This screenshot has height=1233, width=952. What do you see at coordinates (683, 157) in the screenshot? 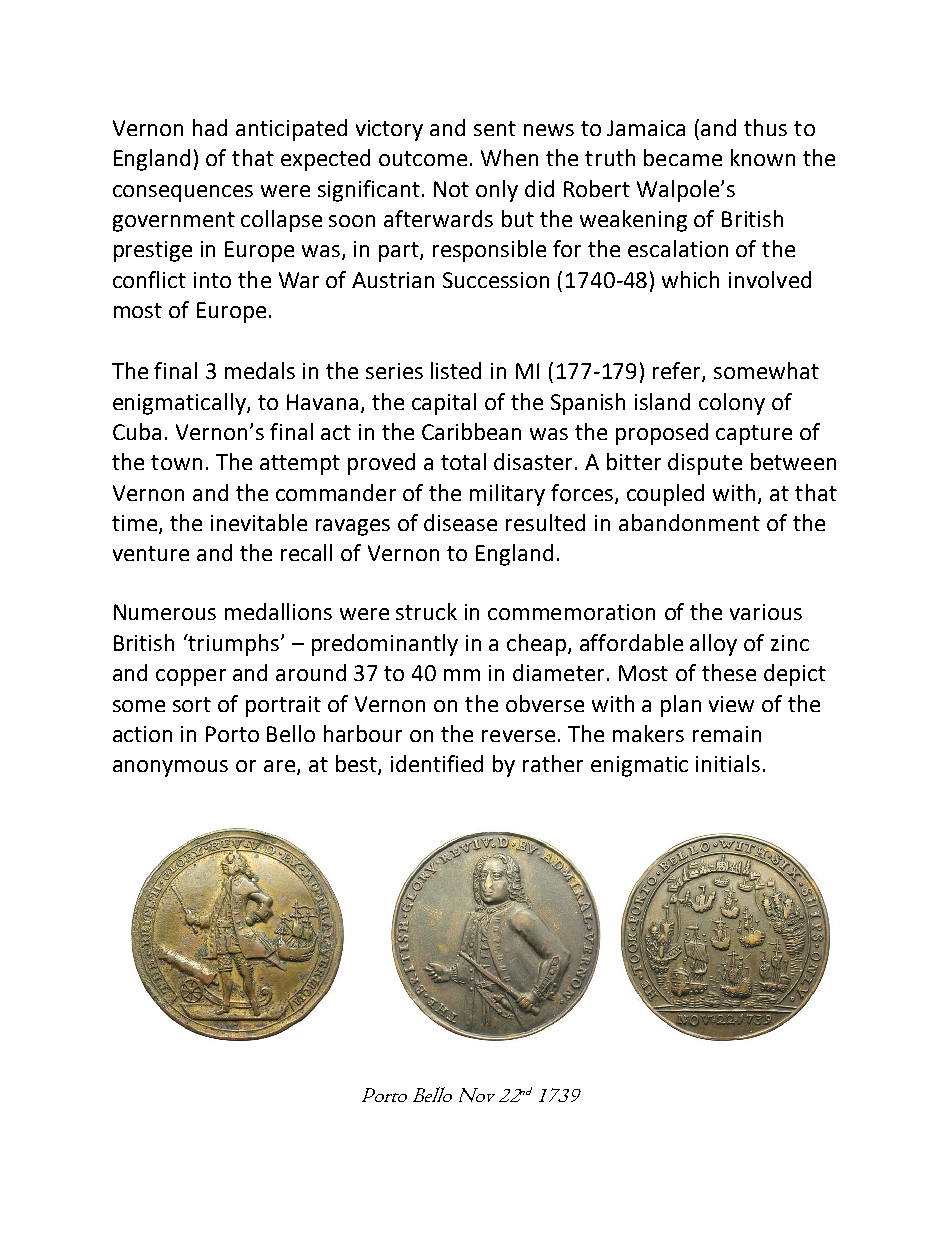
I see `became` at bounding box center [683, 157].
